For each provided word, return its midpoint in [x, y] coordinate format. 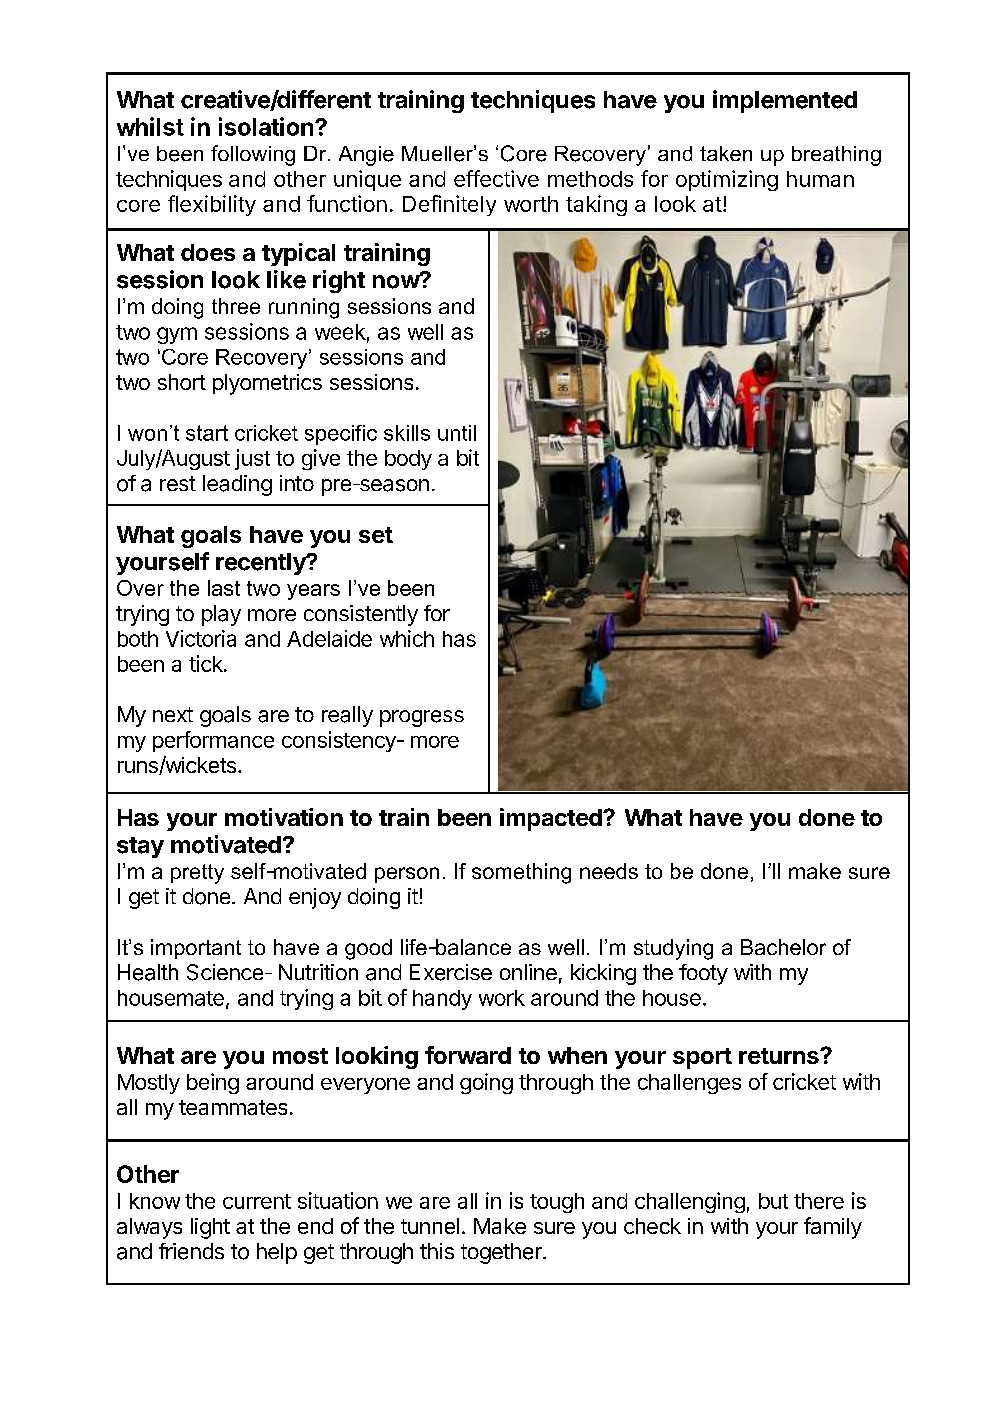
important [196, 949]
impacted [552, 819]
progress [422, 718]
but [773, 1201]
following [253, 155]
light [210, 1228]
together [502, 1253]
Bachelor [783, 947]
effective [496, 178]
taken [726, 153]
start [207, 433]
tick [207, 663]
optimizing [727, 180]
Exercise [451, 972]
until [457, 433]
